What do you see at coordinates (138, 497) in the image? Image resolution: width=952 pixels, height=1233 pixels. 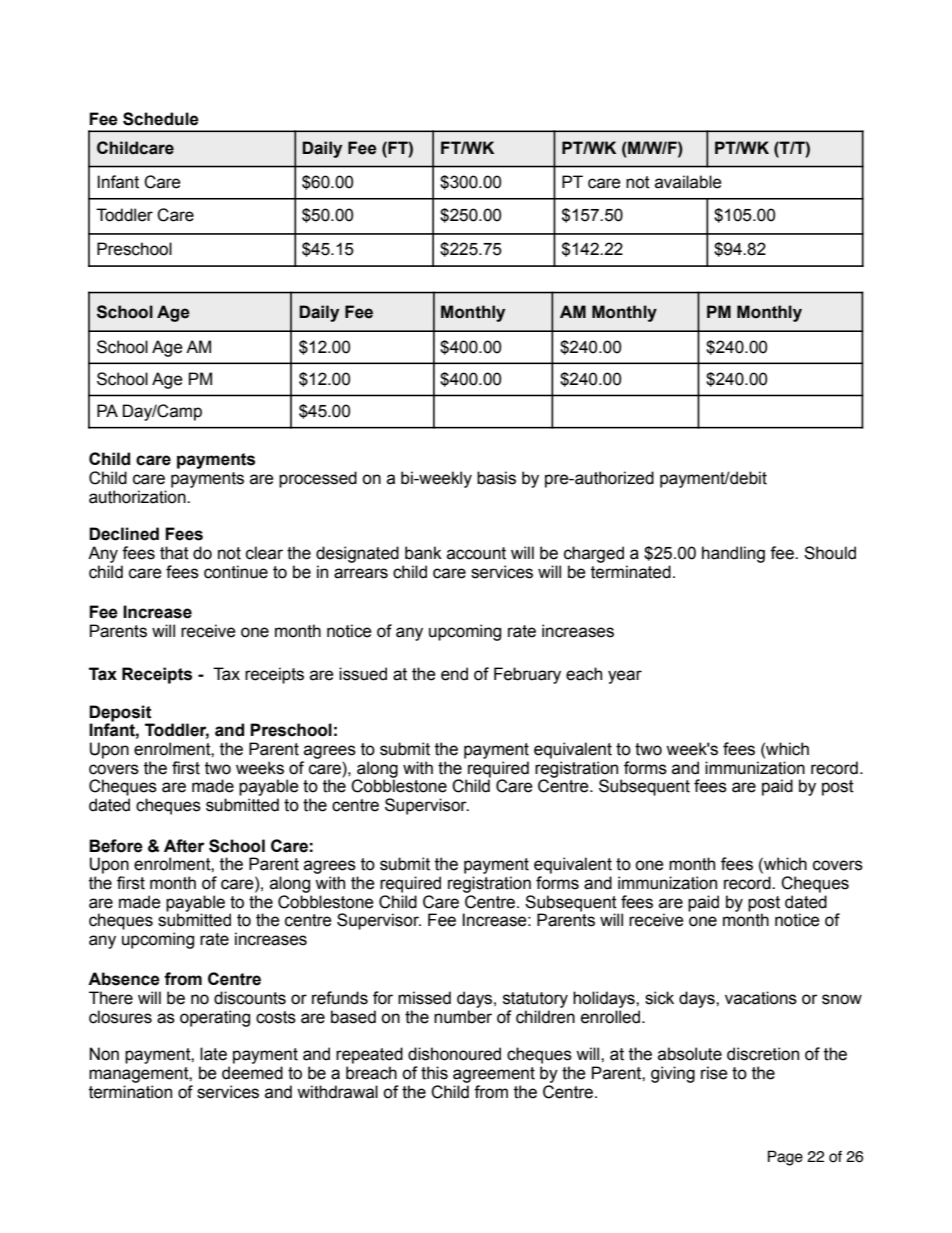 I see `authorization` at bounding box center [138, 497].
